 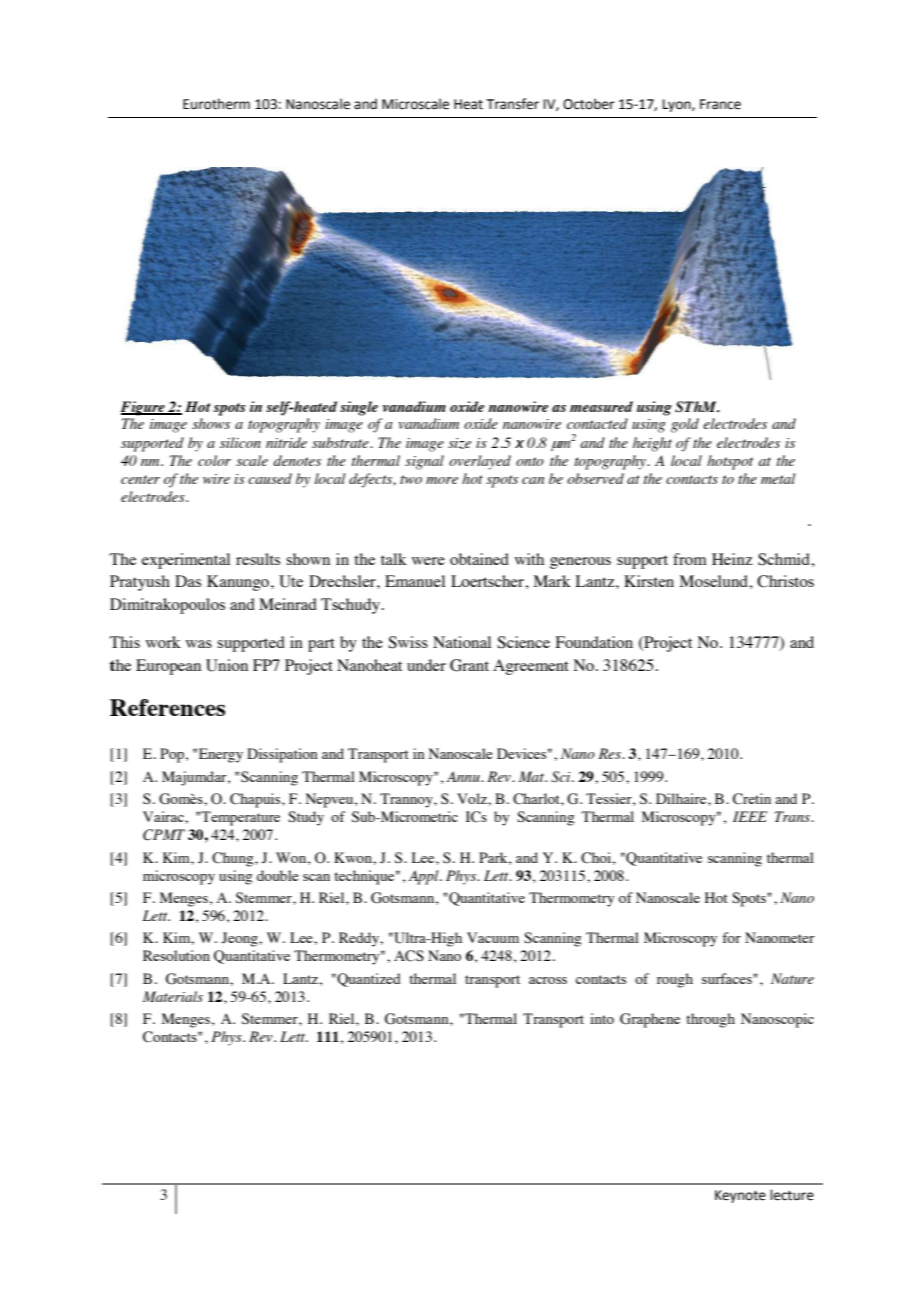 What do you see at coordinates (589, 104) in the screenshot?
I see `October` at bounding box center [589, 104].
